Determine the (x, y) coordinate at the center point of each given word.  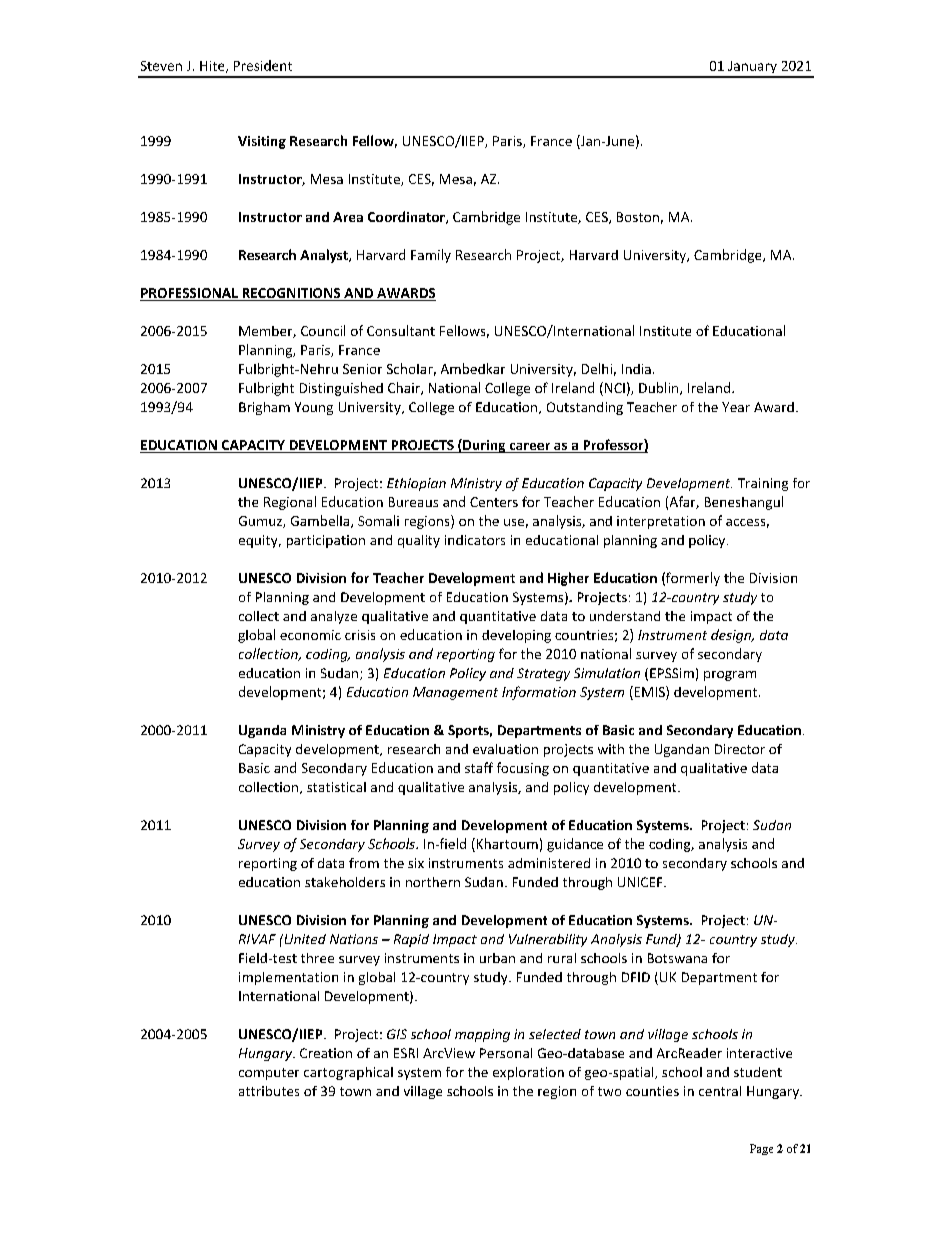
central (720, 1091)
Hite (213, 67)
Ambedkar (473, 368)
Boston (638, 217)
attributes (269, 1091)
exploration (528, 1073)
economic (310, 635)
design (732, 636)
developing (516, 636)
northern (433, 882)
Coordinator (407, 217)
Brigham (264, 408)
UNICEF (641, 882)
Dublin (660, 388)
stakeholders (345, 882)
